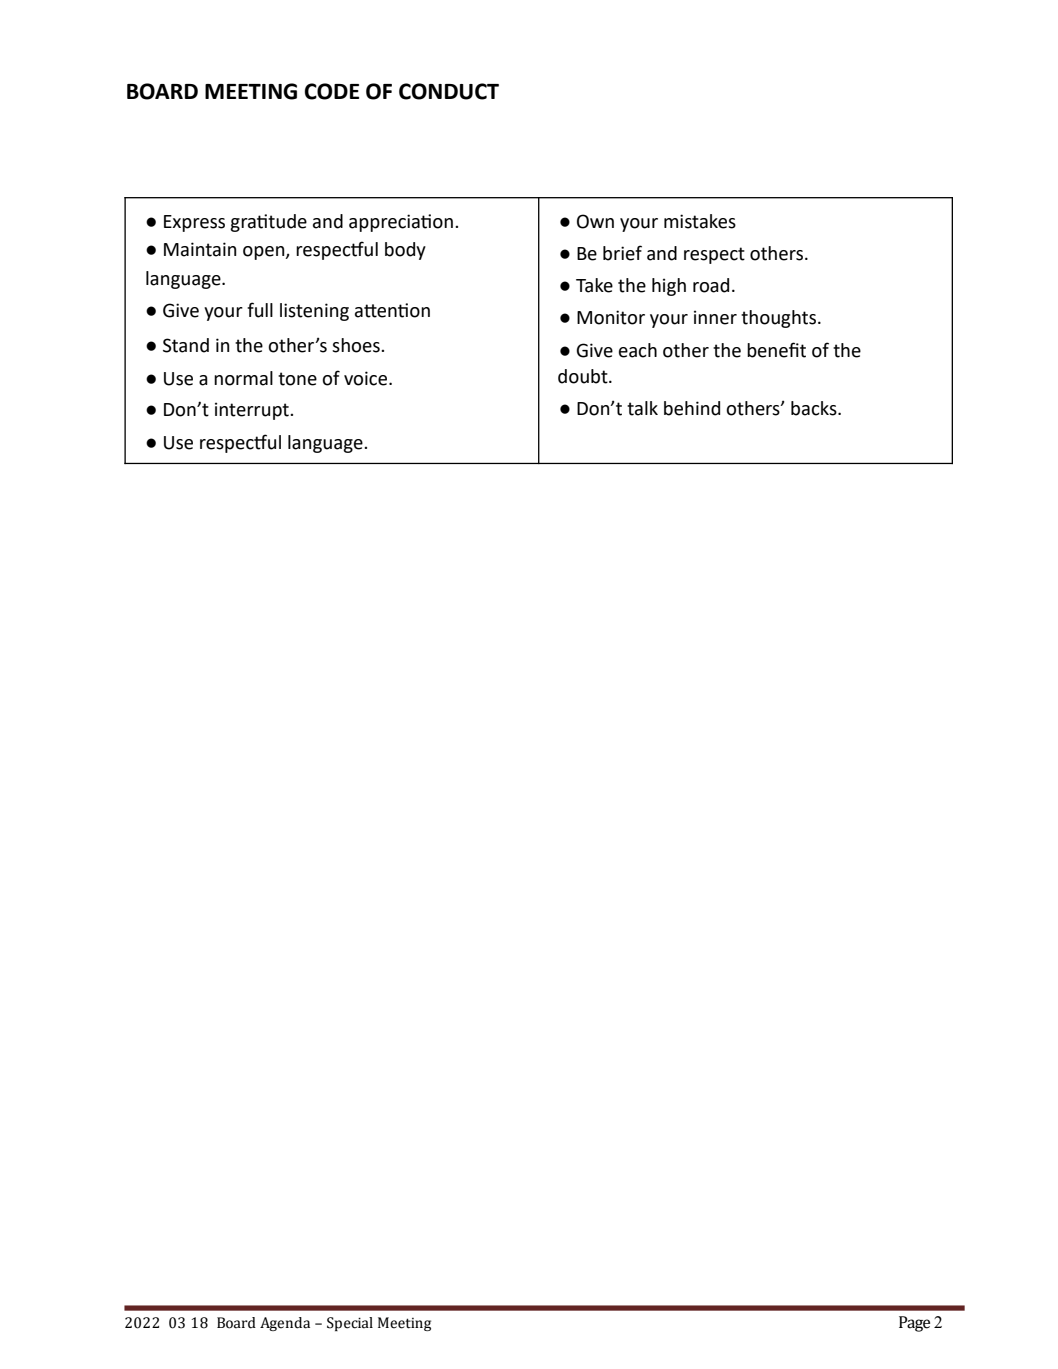 Image resolution: width=1058 pixels, height=1369 pixels. Describe the element at coordinates (692, 408) in the document. I see `behind` at that location.
